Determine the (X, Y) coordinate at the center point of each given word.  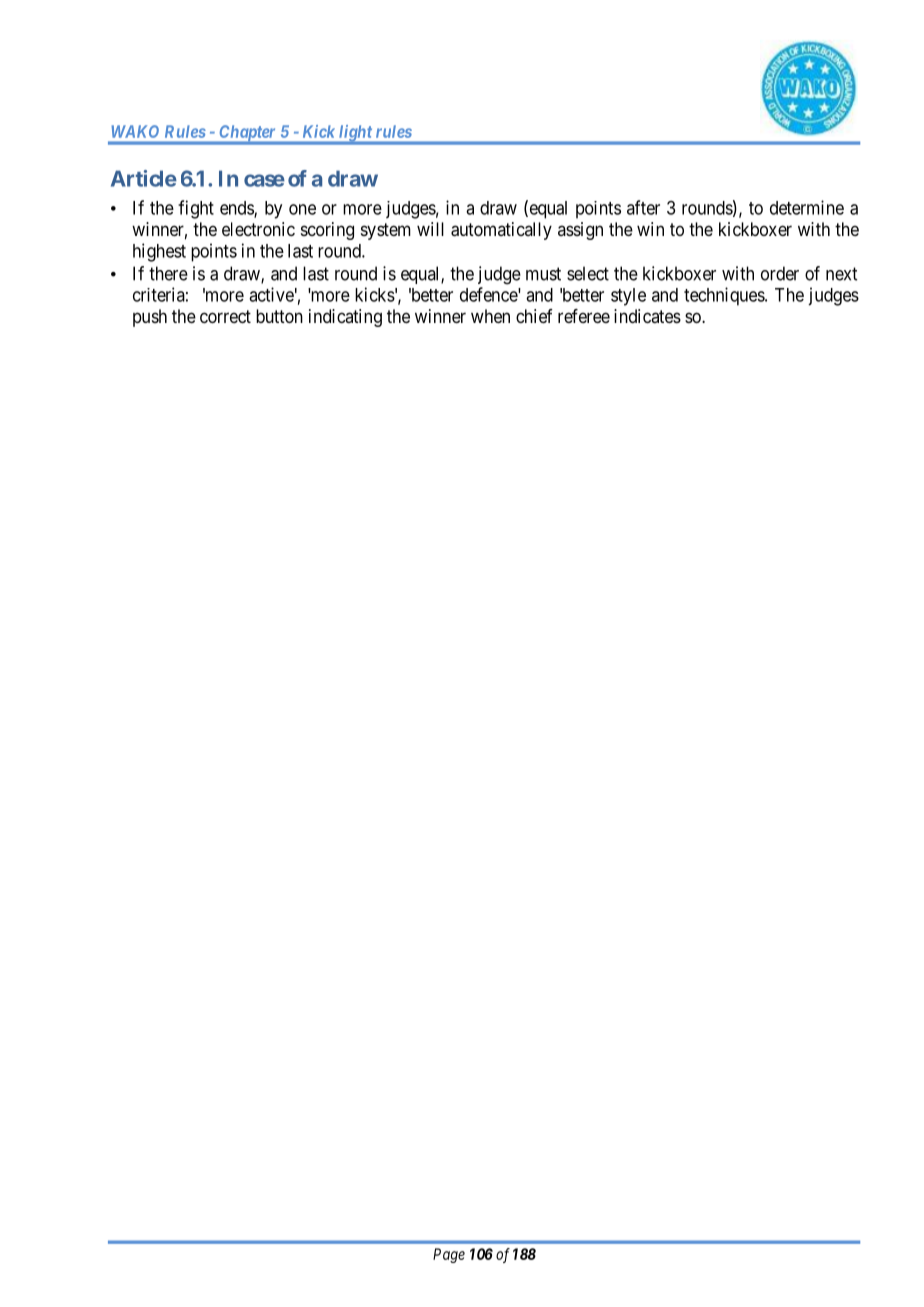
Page (449, 1255)
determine (807, 207)
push (150, 318)
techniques (725, 296)
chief (534, 316)
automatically (501, 231)
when (490, 316)
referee (584, 316)
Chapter (247, 134)
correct (225, 316)
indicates (647, 316)
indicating (345, 318)
